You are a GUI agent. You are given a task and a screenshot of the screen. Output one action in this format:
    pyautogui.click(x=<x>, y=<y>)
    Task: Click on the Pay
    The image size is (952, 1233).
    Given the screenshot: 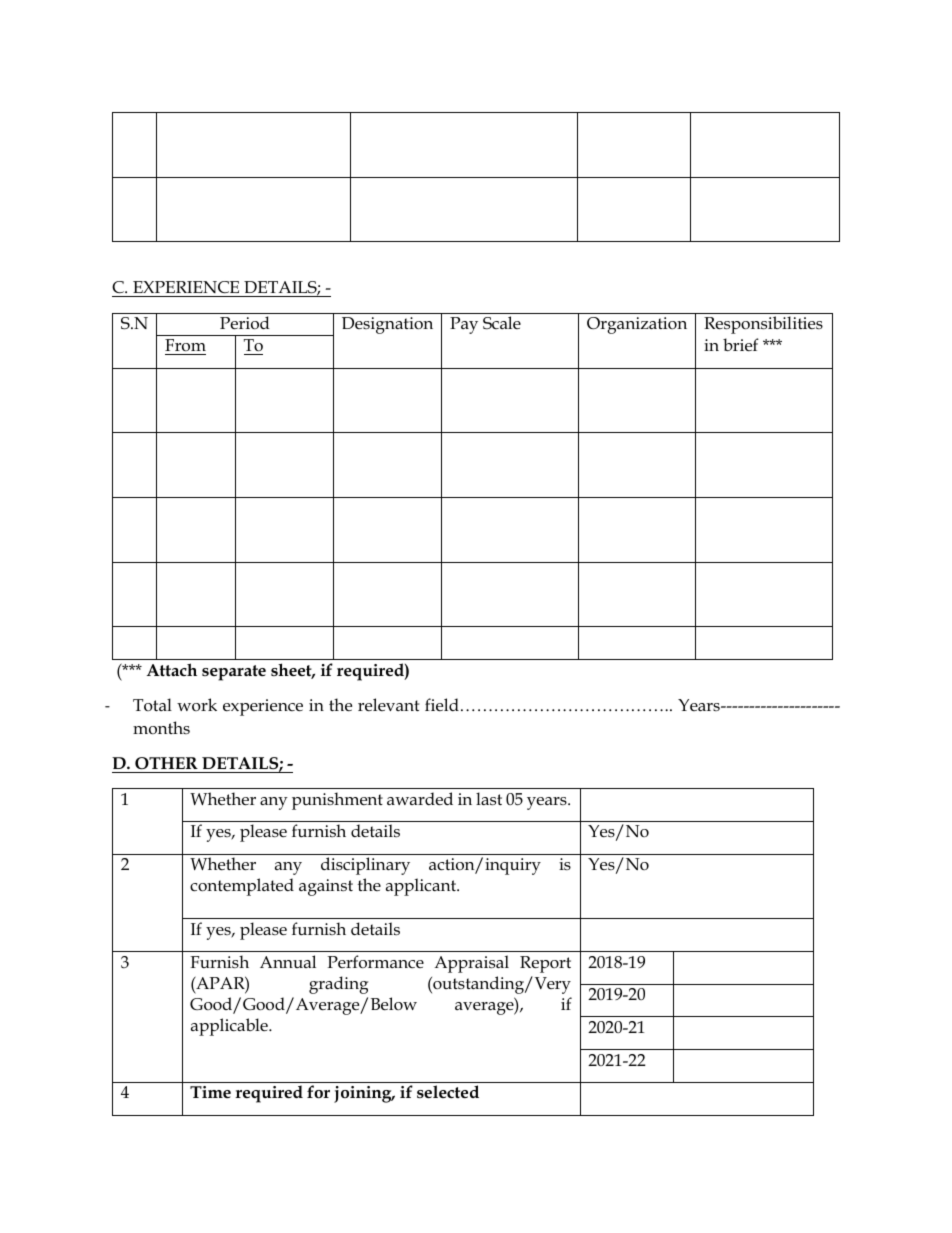 What is the action you would take?
    pyautogui.click(x=464, y=325)
